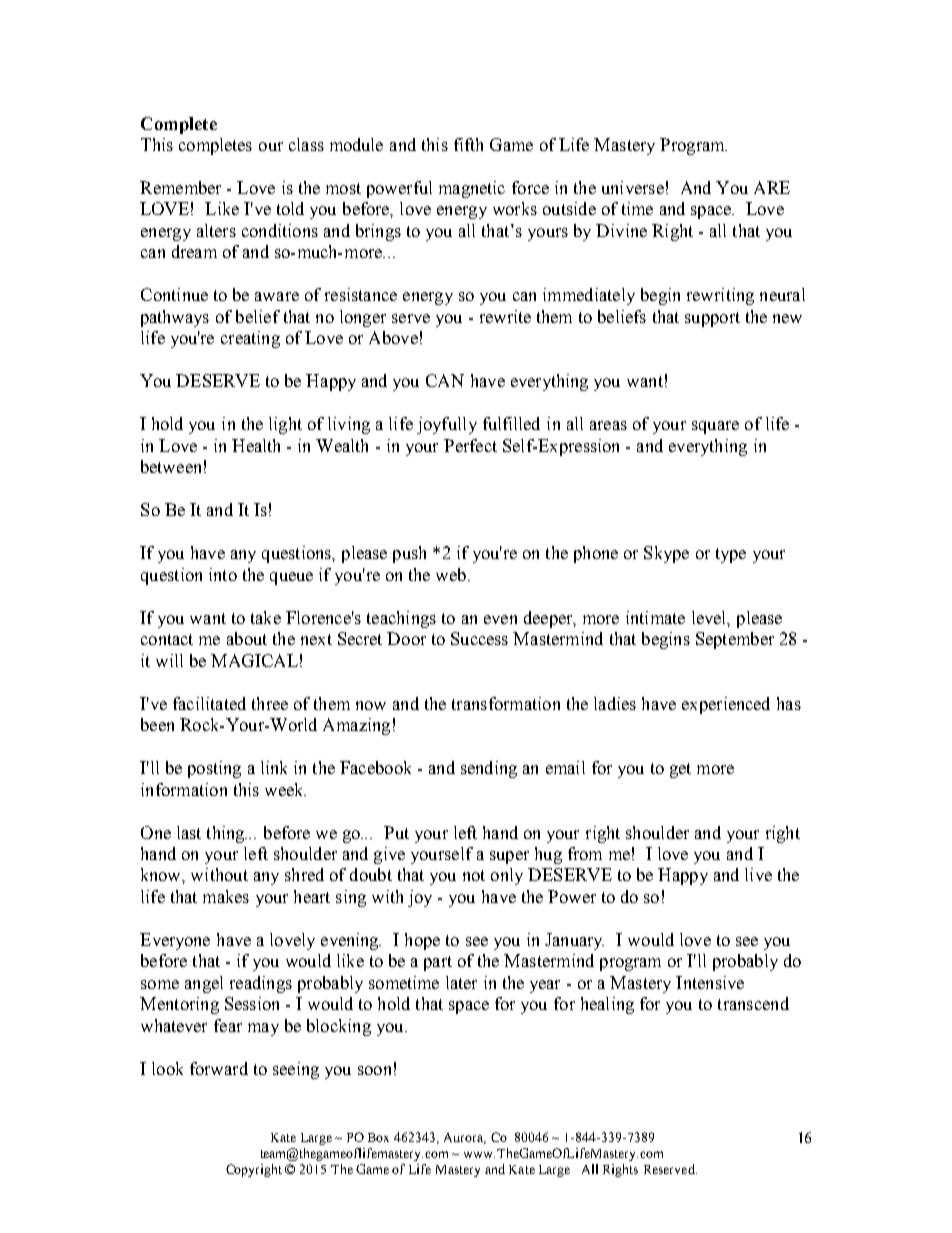  I want to click on September, so click(735, 640).
